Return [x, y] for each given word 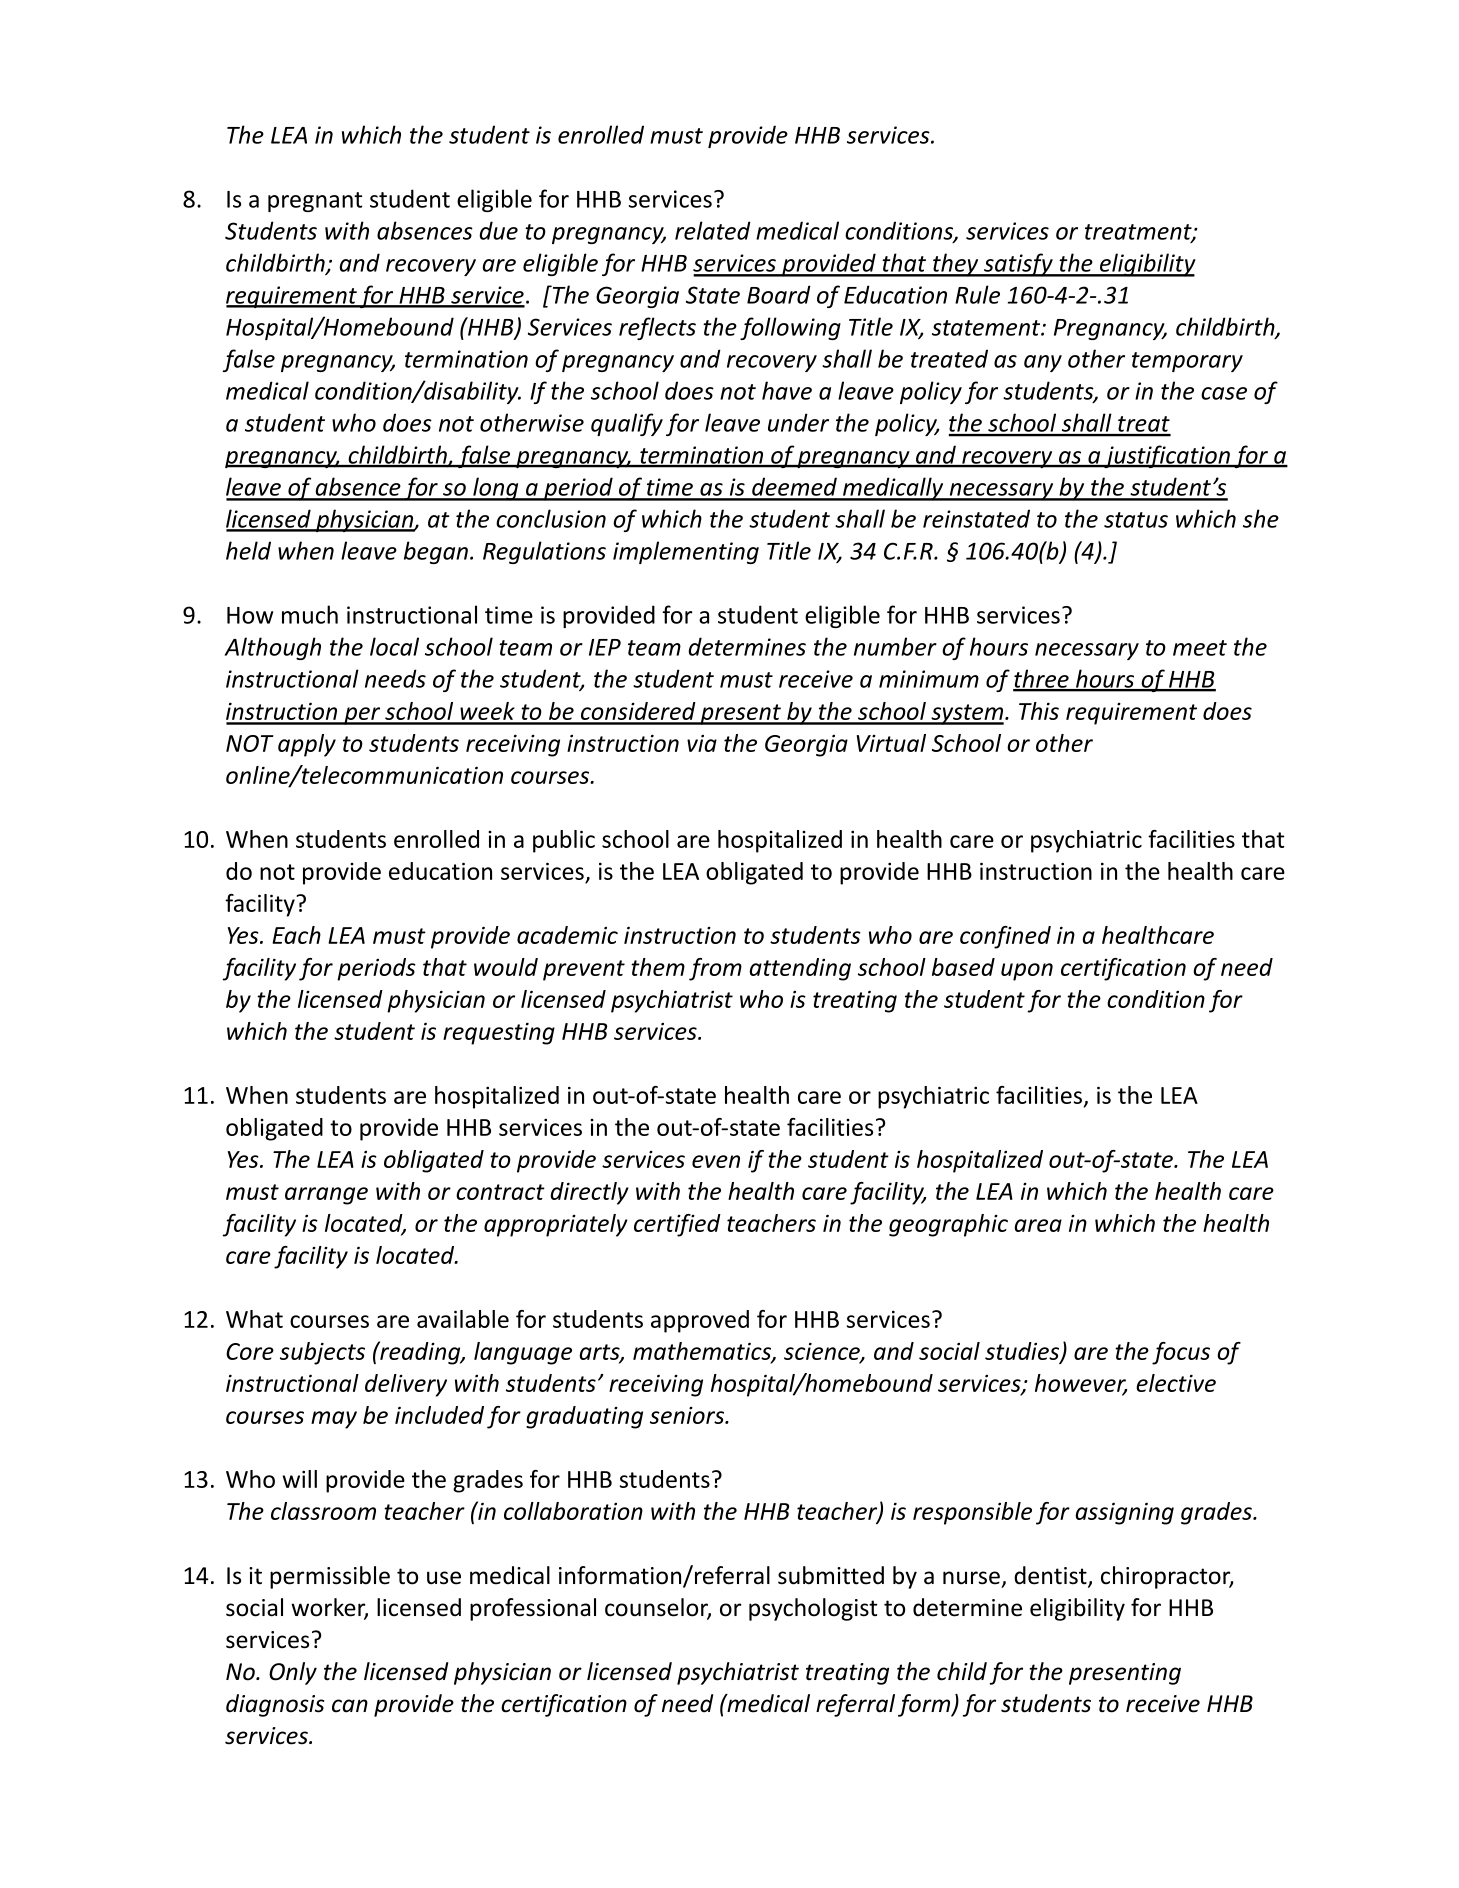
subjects [322, 1353]
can [350, 1706]
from [715, 969]
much [310, 614]
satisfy [1018, 265]
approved [700, 1321]
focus [1181, 1353]
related [713, 230]
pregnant [315, 202]
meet [1200, 648]
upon [1027, 972]
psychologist [813, 1609]
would [506, 967]
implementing [686, 552]
